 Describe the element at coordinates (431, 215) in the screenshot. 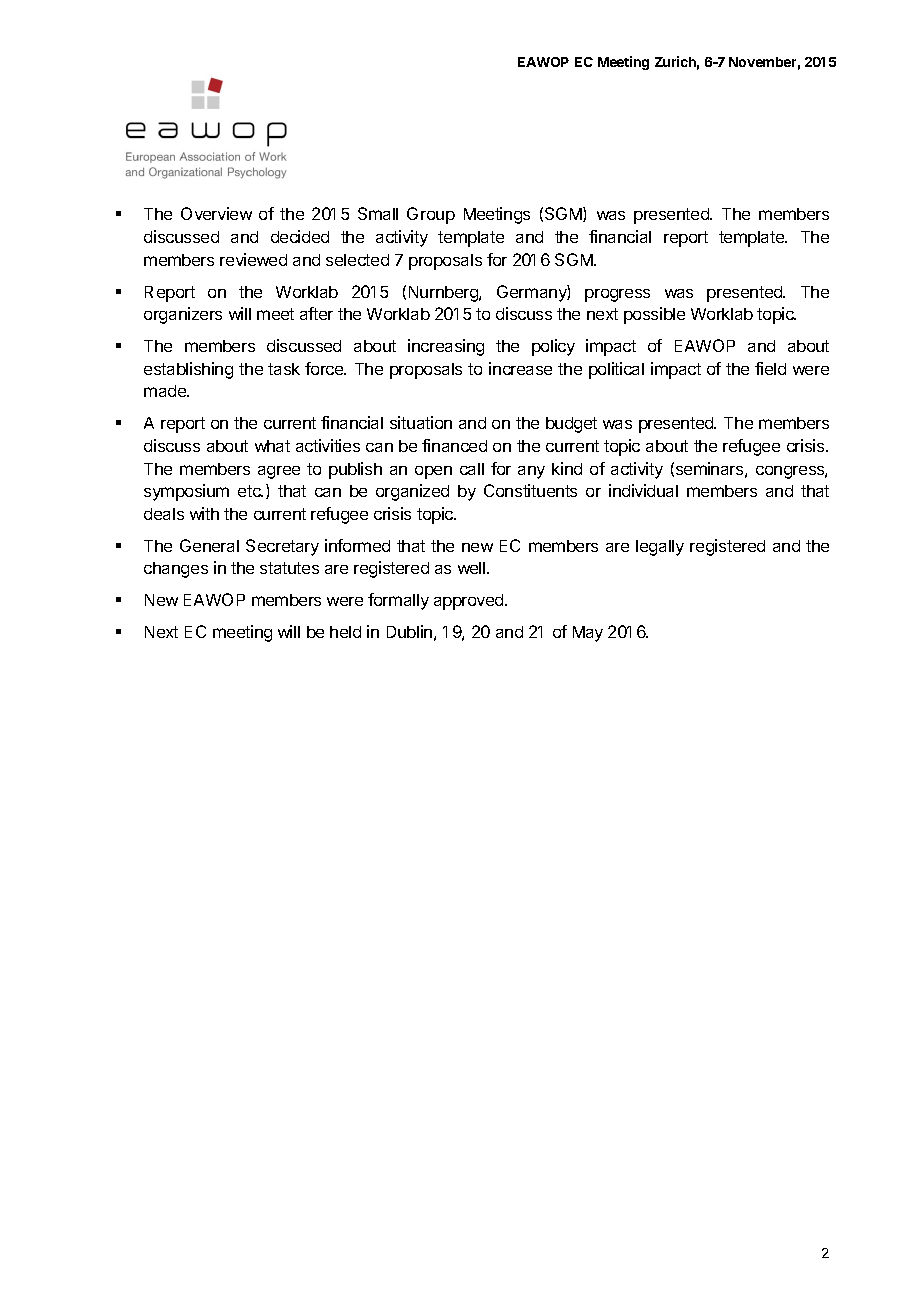

I see `Group` at that location.
